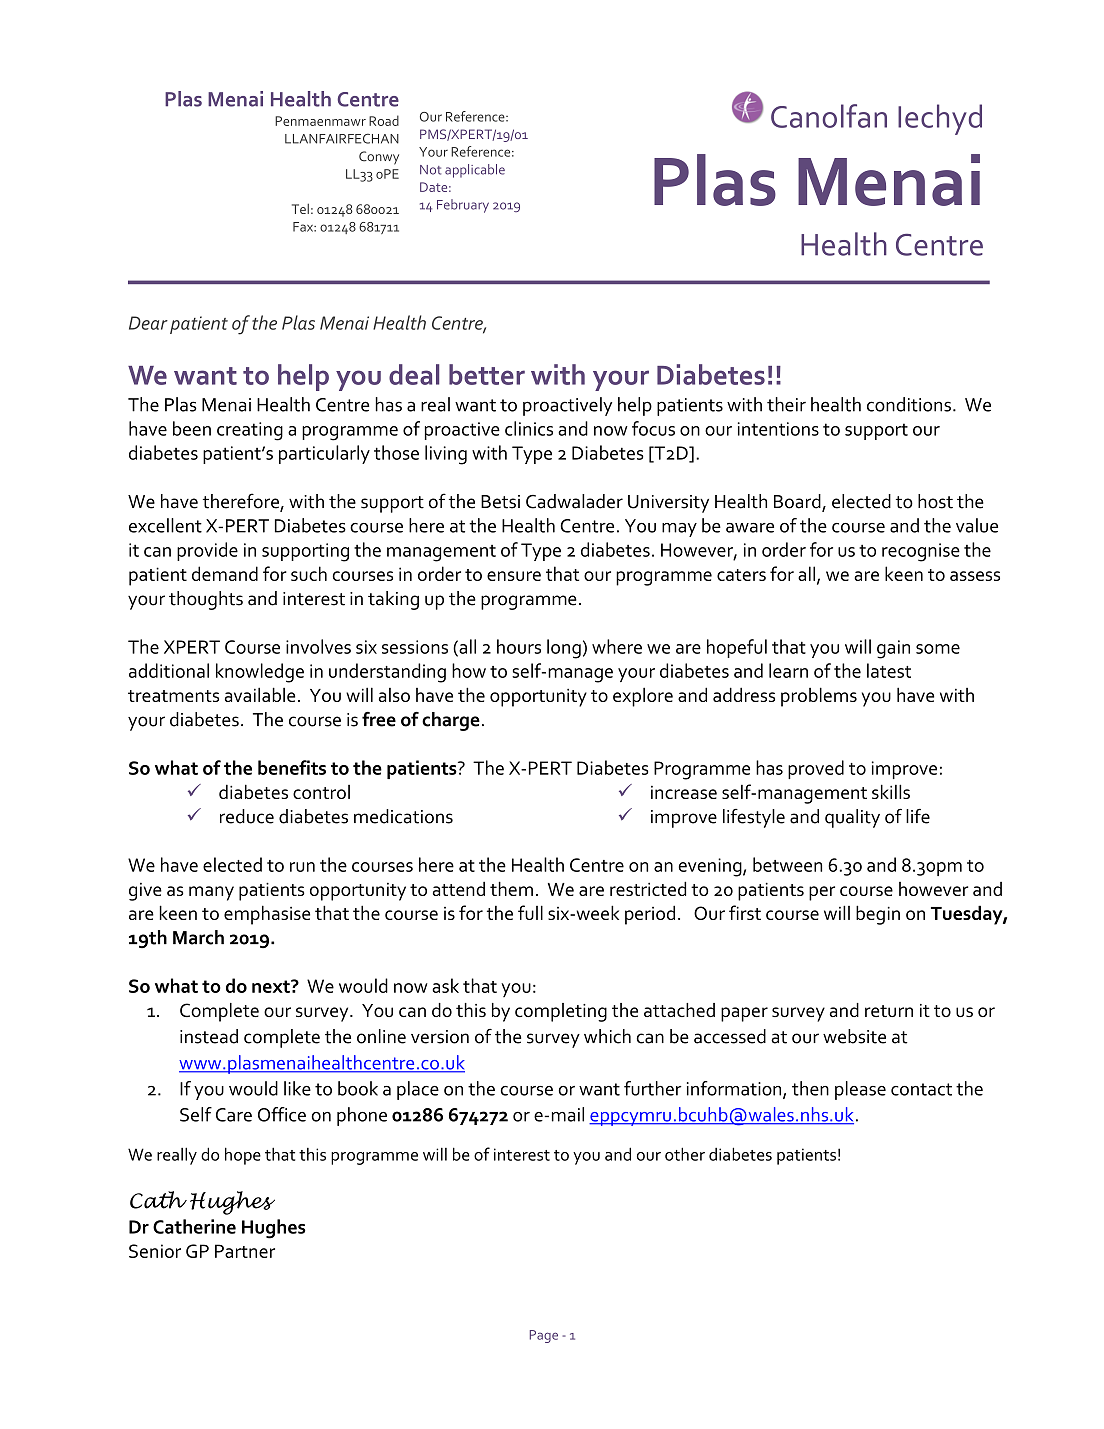 This screenshot has width=1104, height=1429. What do you see at coordinates (300, 208) in the screenshot?
I see `Tel` at bounding box center [300, 208].
